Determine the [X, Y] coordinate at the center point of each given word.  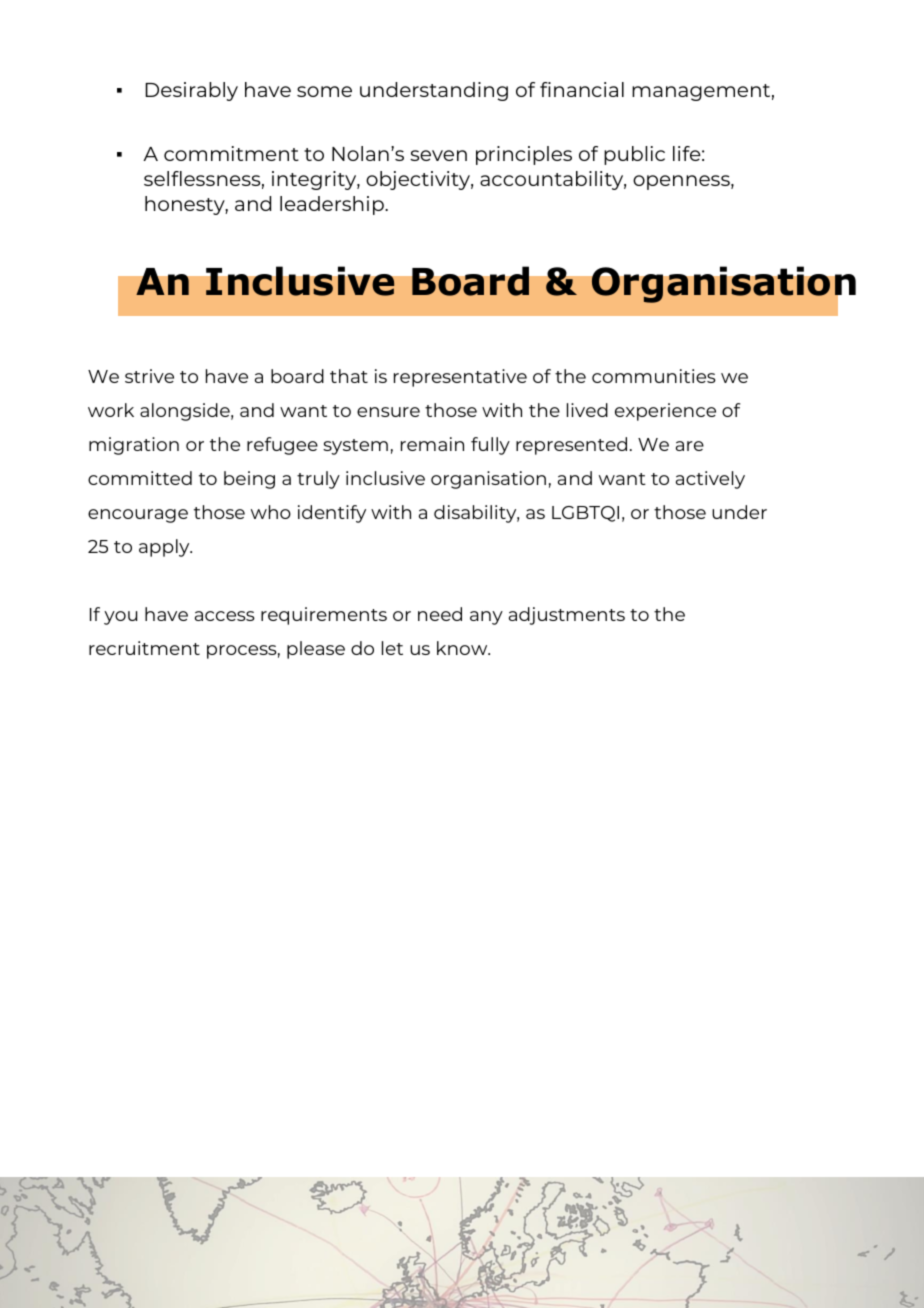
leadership [333, 205]
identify [332, 514]
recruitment [144, 648]
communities [654, 376]
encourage [138, 516]
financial [582, 89]
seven [438, 155]
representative [460, 378]
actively [710, 480]
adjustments [567, 616]
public [634, 155]
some [324, 91]
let [392, 648]
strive [149, 376]
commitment [231, 153]
